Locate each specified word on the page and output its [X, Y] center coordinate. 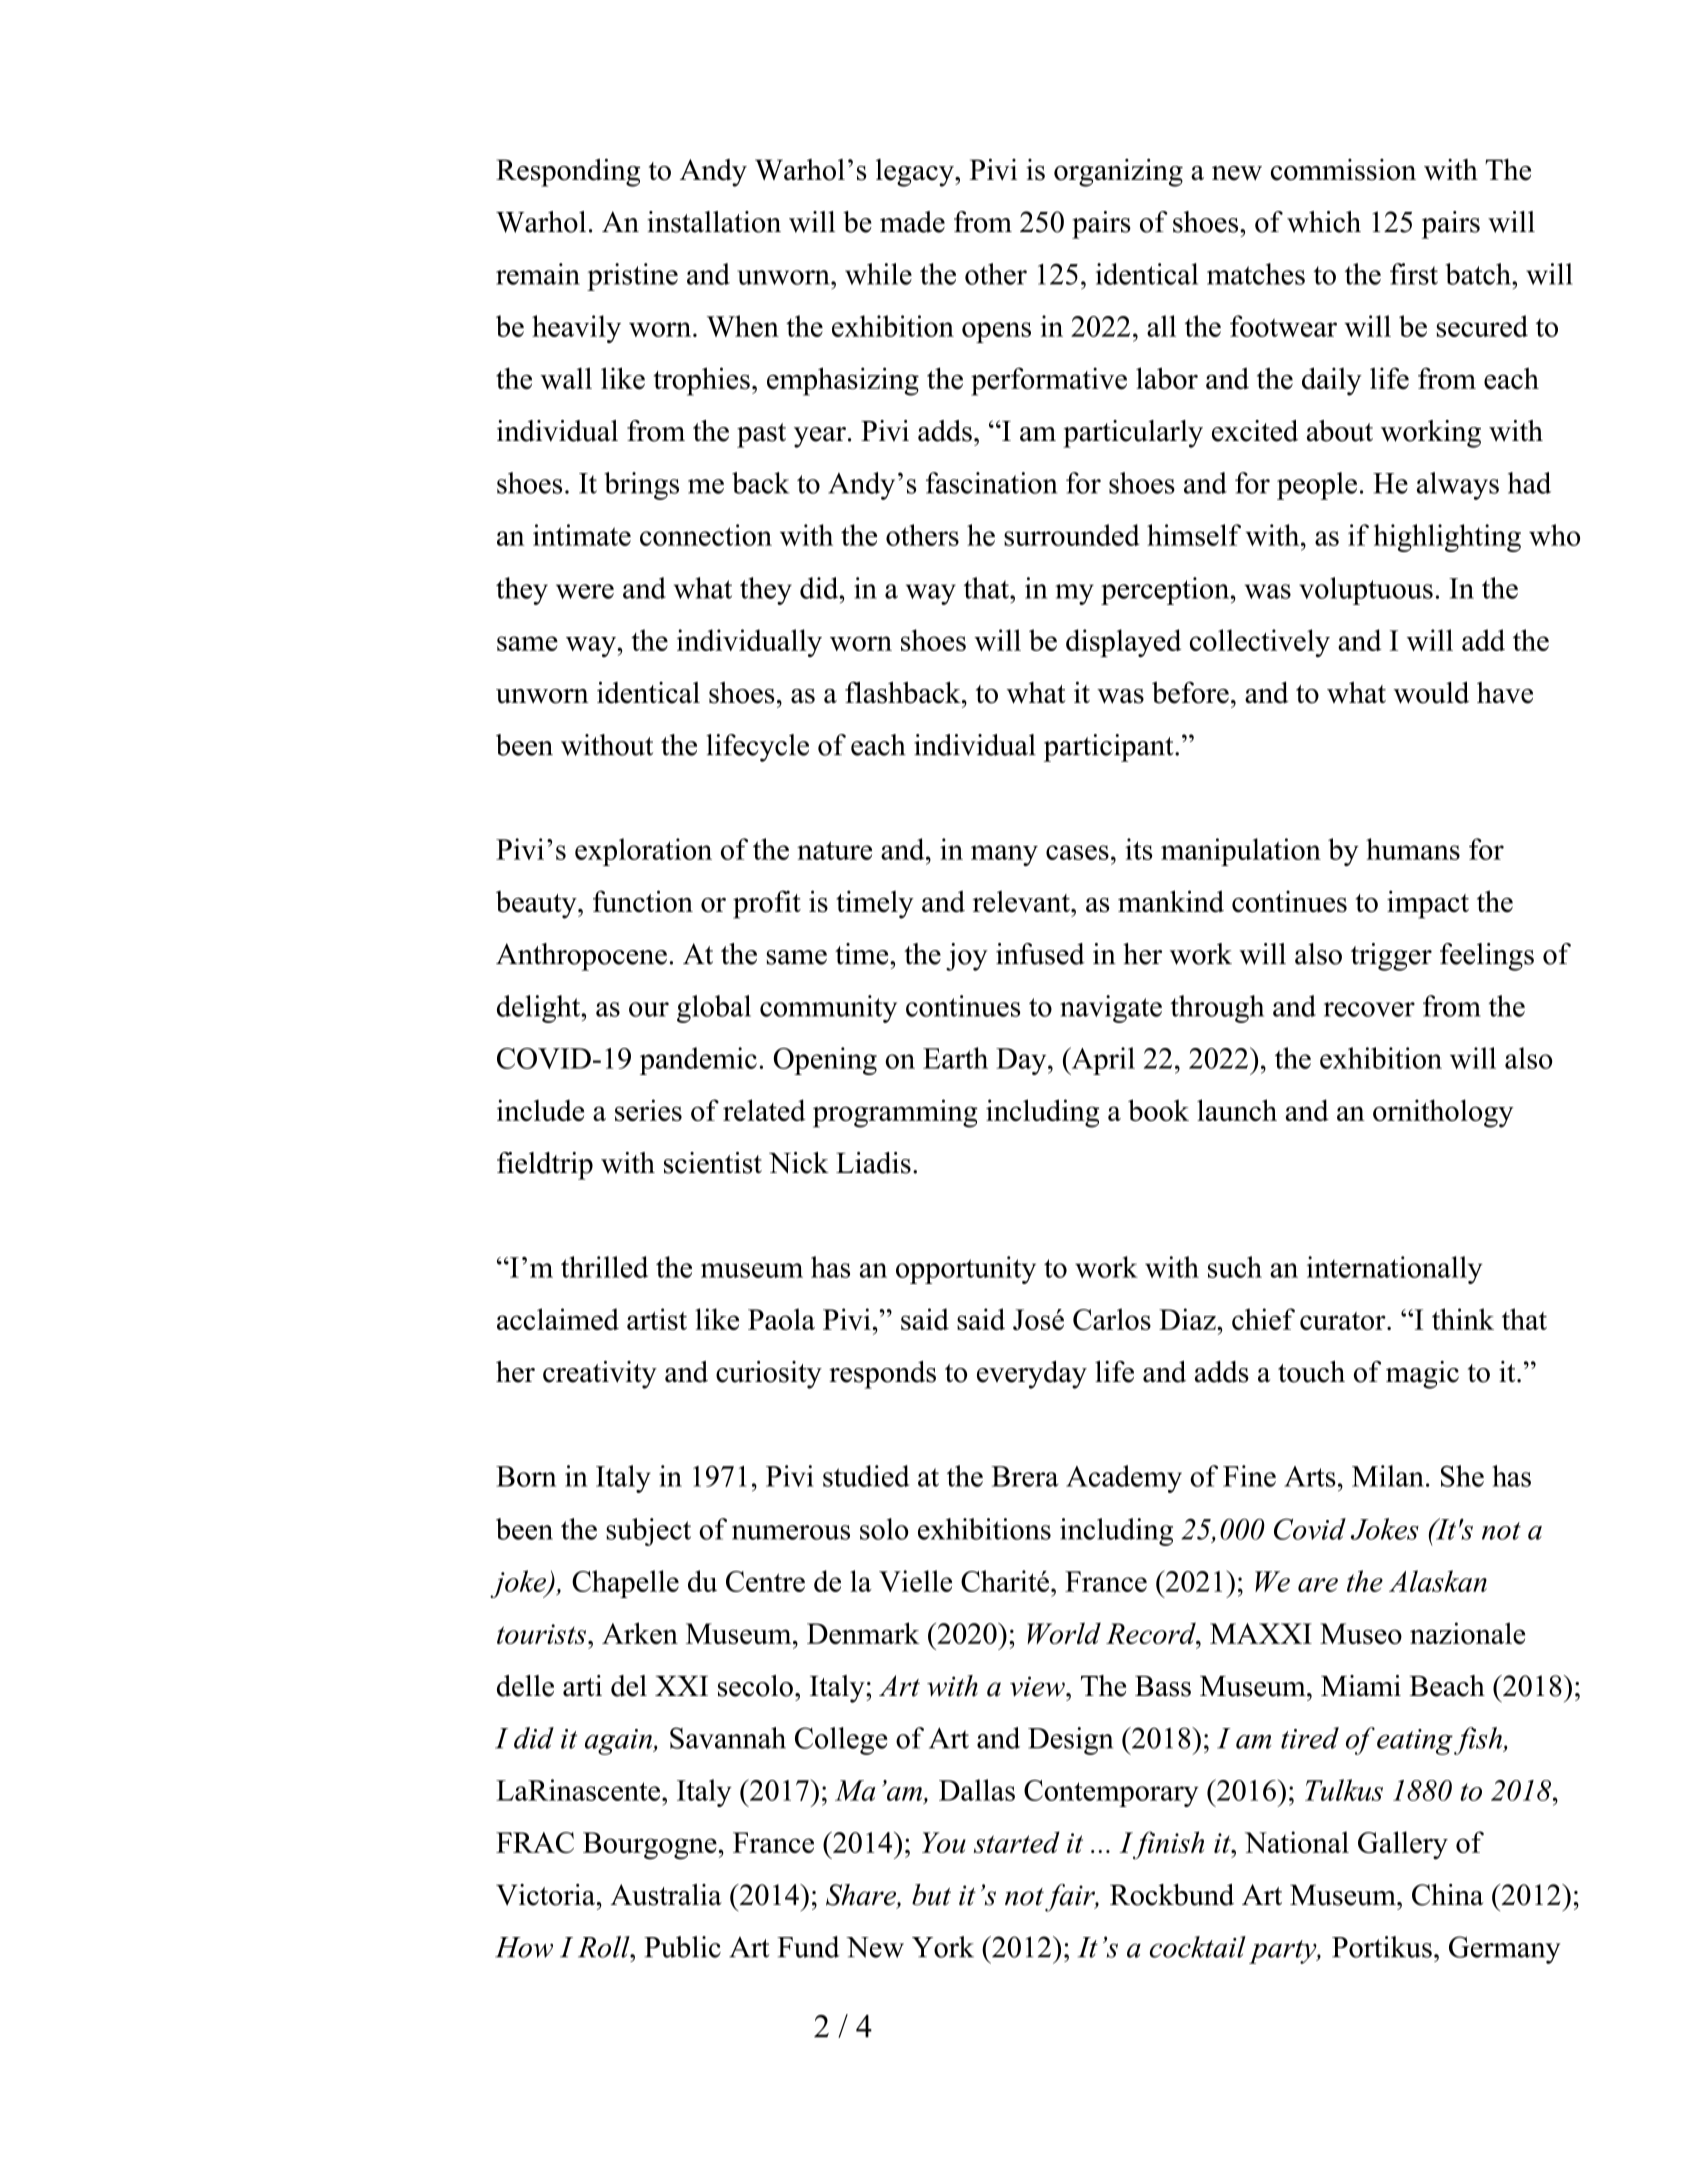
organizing [1118, 172]
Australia [666, 1895]
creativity [600, 1375]
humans [1413, 849]
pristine [632, 277]
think [1463, 1319]
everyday [1032, 1375]
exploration [643, 852]
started [1017, 1842]
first [1414, 274]
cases [1077, 852]
